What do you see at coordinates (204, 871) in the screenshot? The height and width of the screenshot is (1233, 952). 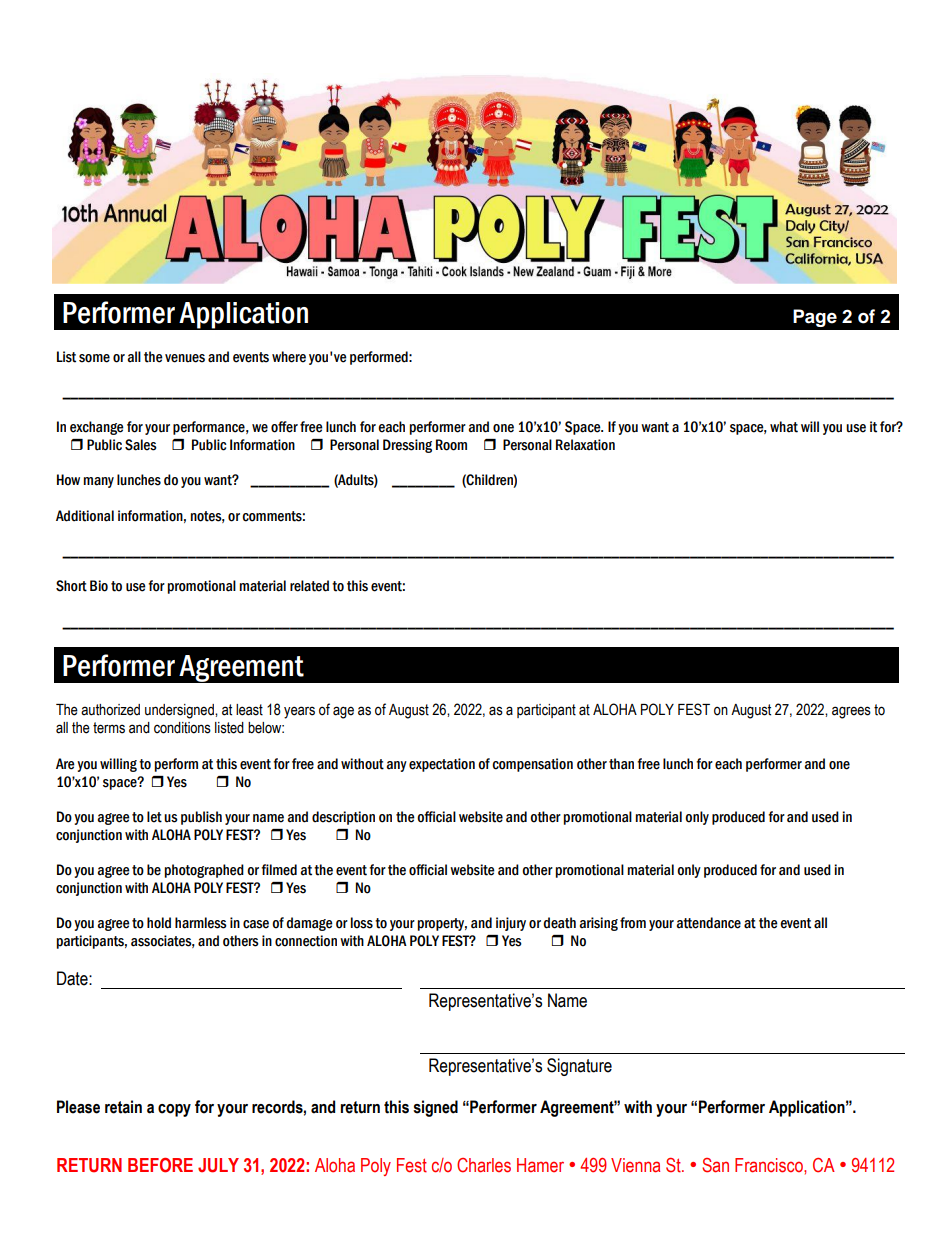 I see `photographed` at bounding box center [204, 871].
